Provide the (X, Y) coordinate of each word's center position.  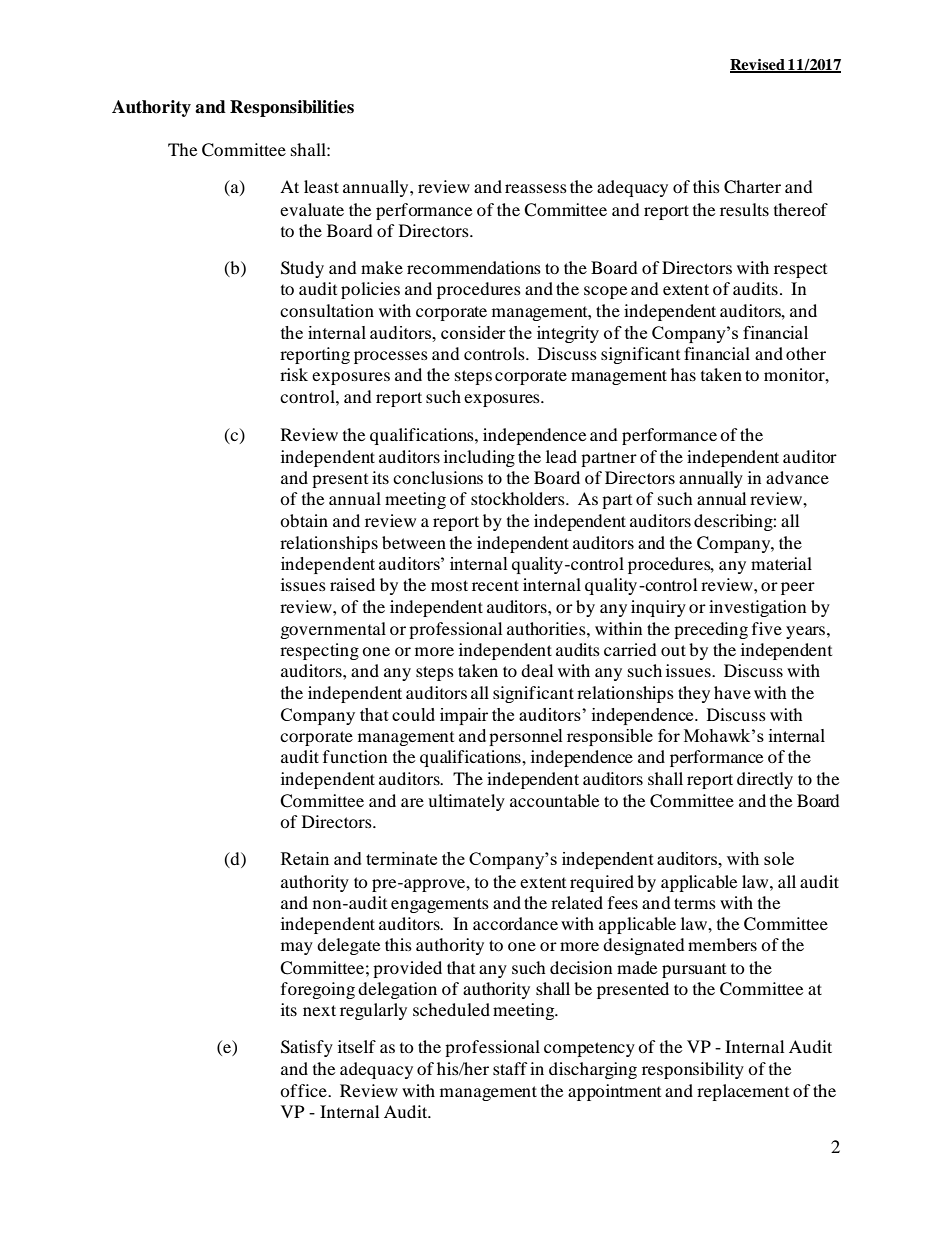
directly (765, 780)
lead (561, 456)
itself (357, 1046)
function (355, 756)
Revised (758, 66)
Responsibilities (292, 108)
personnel (526, 737)
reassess (536, 188)
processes (391, 357)
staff (510, 1068)
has (683, 374)
